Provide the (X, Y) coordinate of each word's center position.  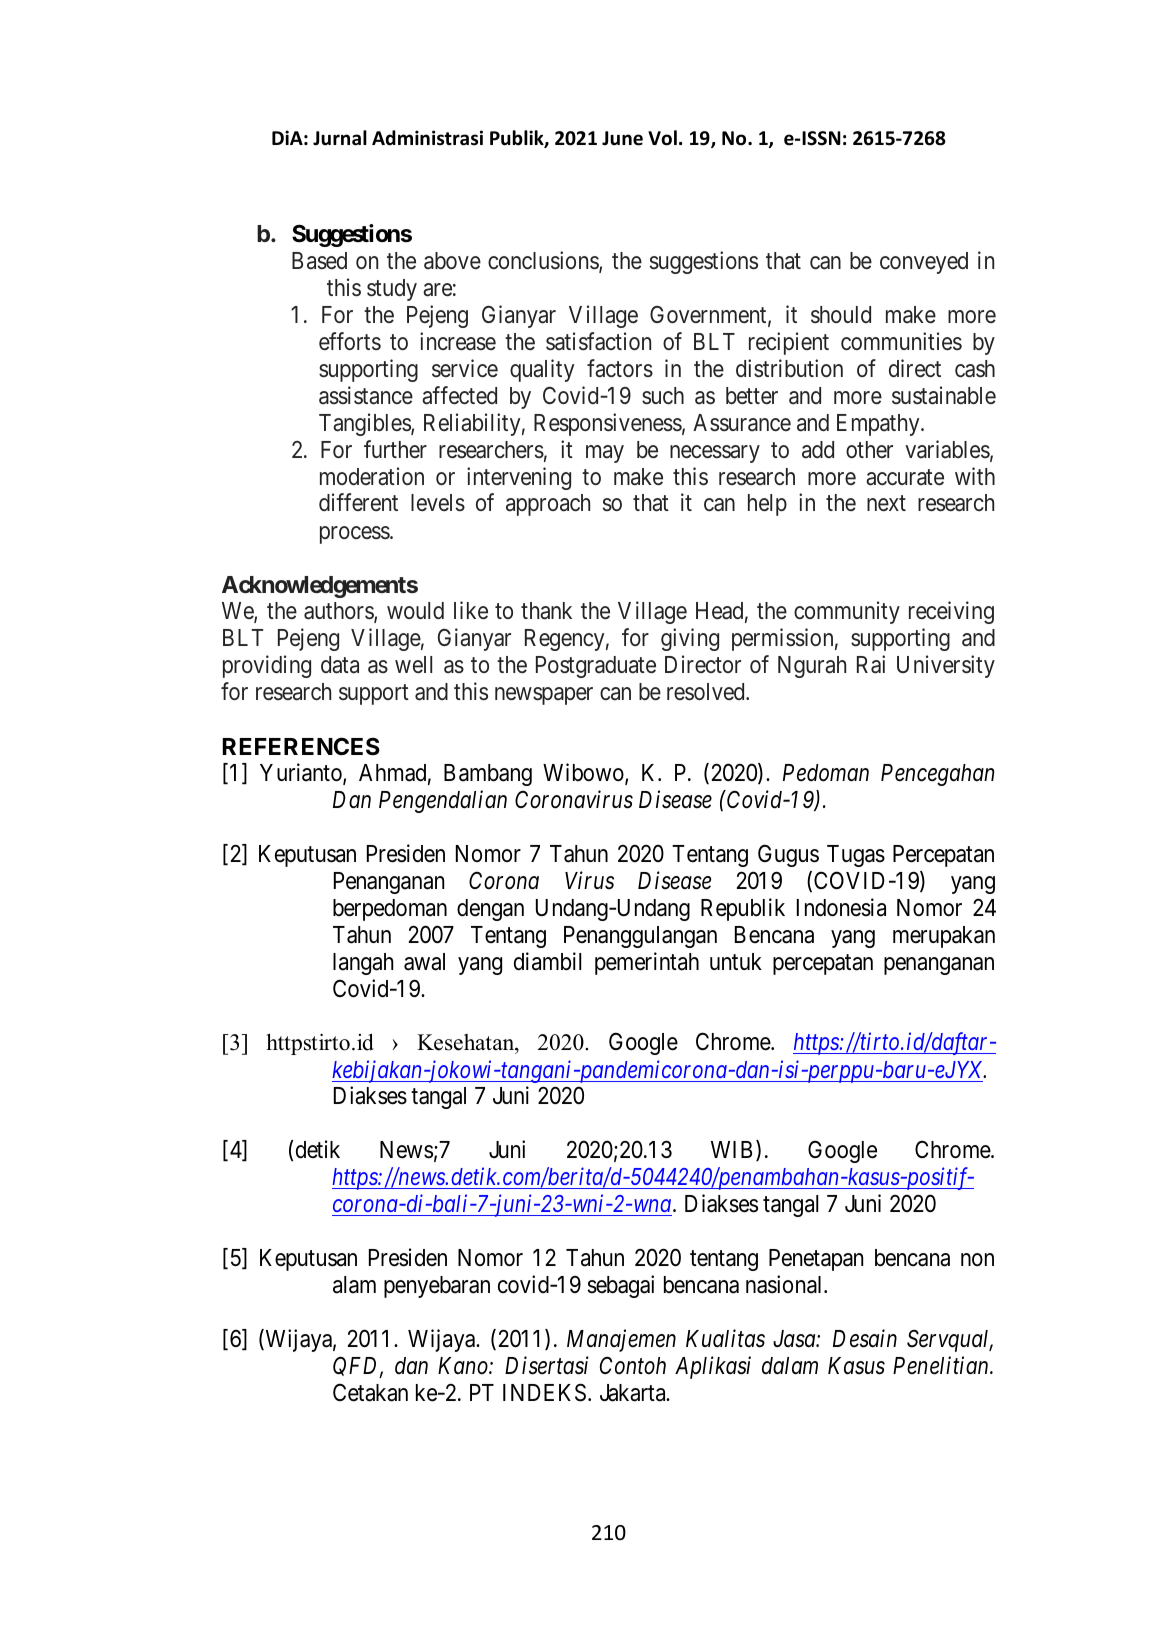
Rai (871, 664)
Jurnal (340, 138)
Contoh (633, 1365)
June (622, 138)
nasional (786, 1284)
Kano (464, 1366)
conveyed (924, 263)
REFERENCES (301, 746)
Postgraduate (596, 667)
